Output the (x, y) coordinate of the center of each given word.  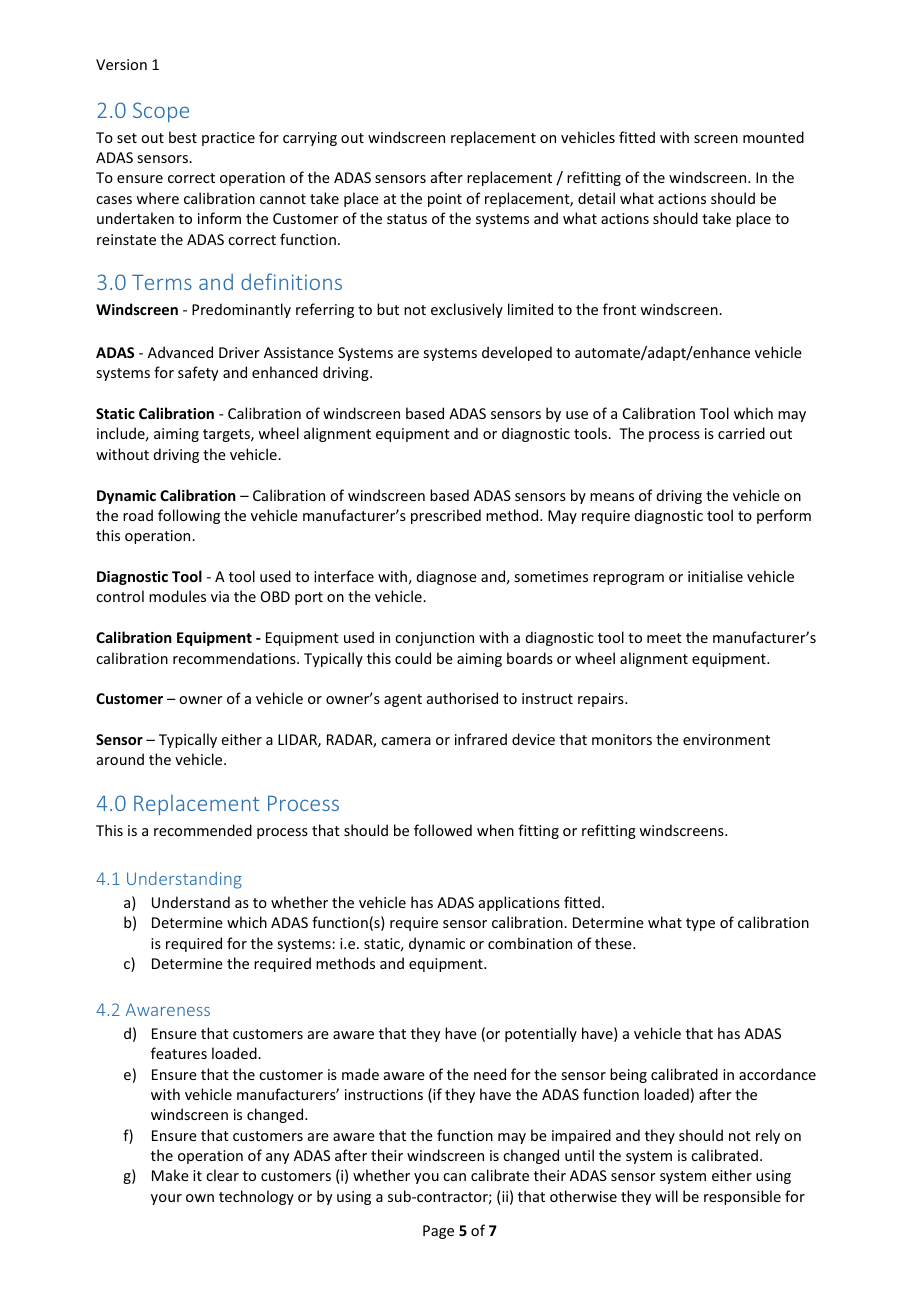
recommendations (235, 658)
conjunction (434, 639)
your (166, 1199)
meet (664, 638)
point (445, 200)
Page (438, 1232)
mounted (773, 137)
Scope (161, 112)
